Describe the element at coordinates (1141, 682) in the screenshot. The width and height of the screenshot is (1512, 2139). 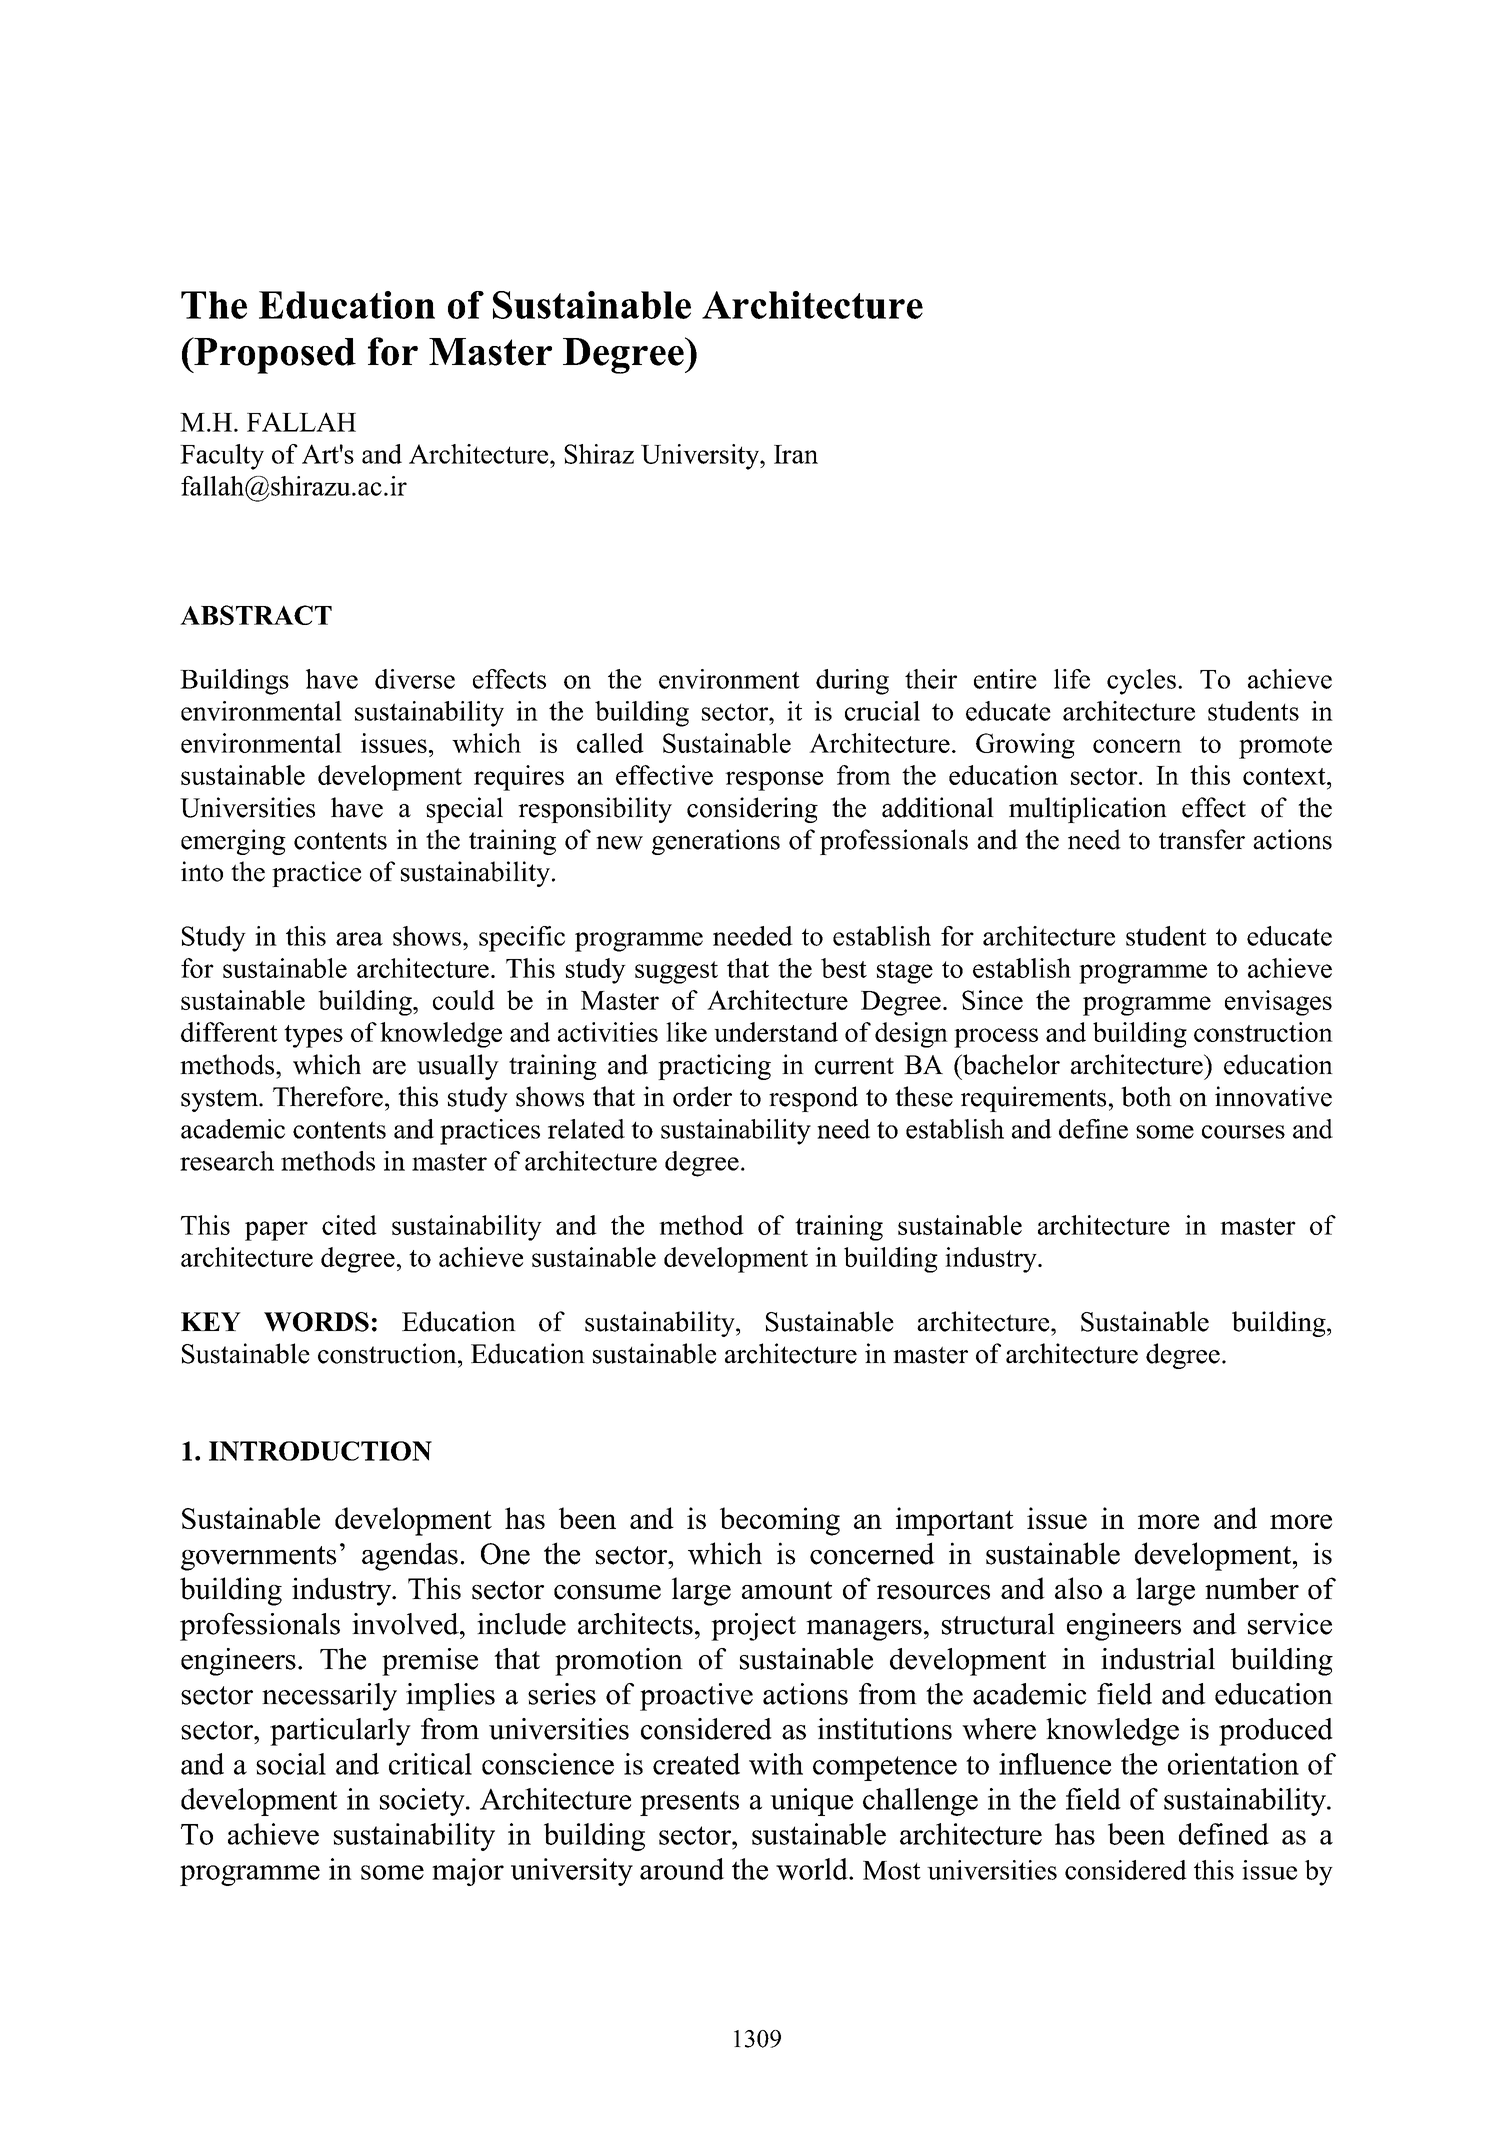
I see `cycles` at that location.
